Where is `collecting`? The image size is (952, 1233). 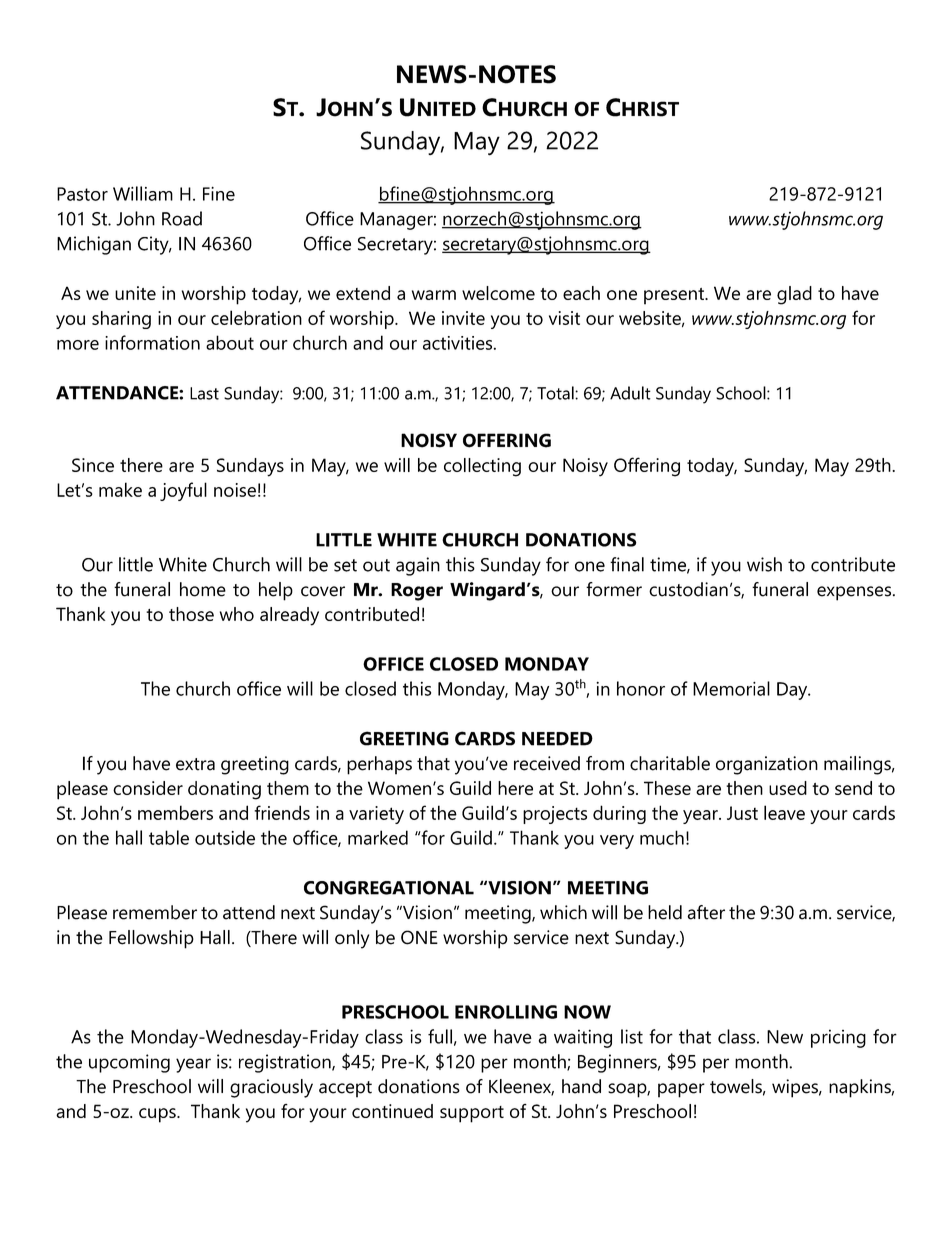 collecting is located at coordinates (482, 467).
